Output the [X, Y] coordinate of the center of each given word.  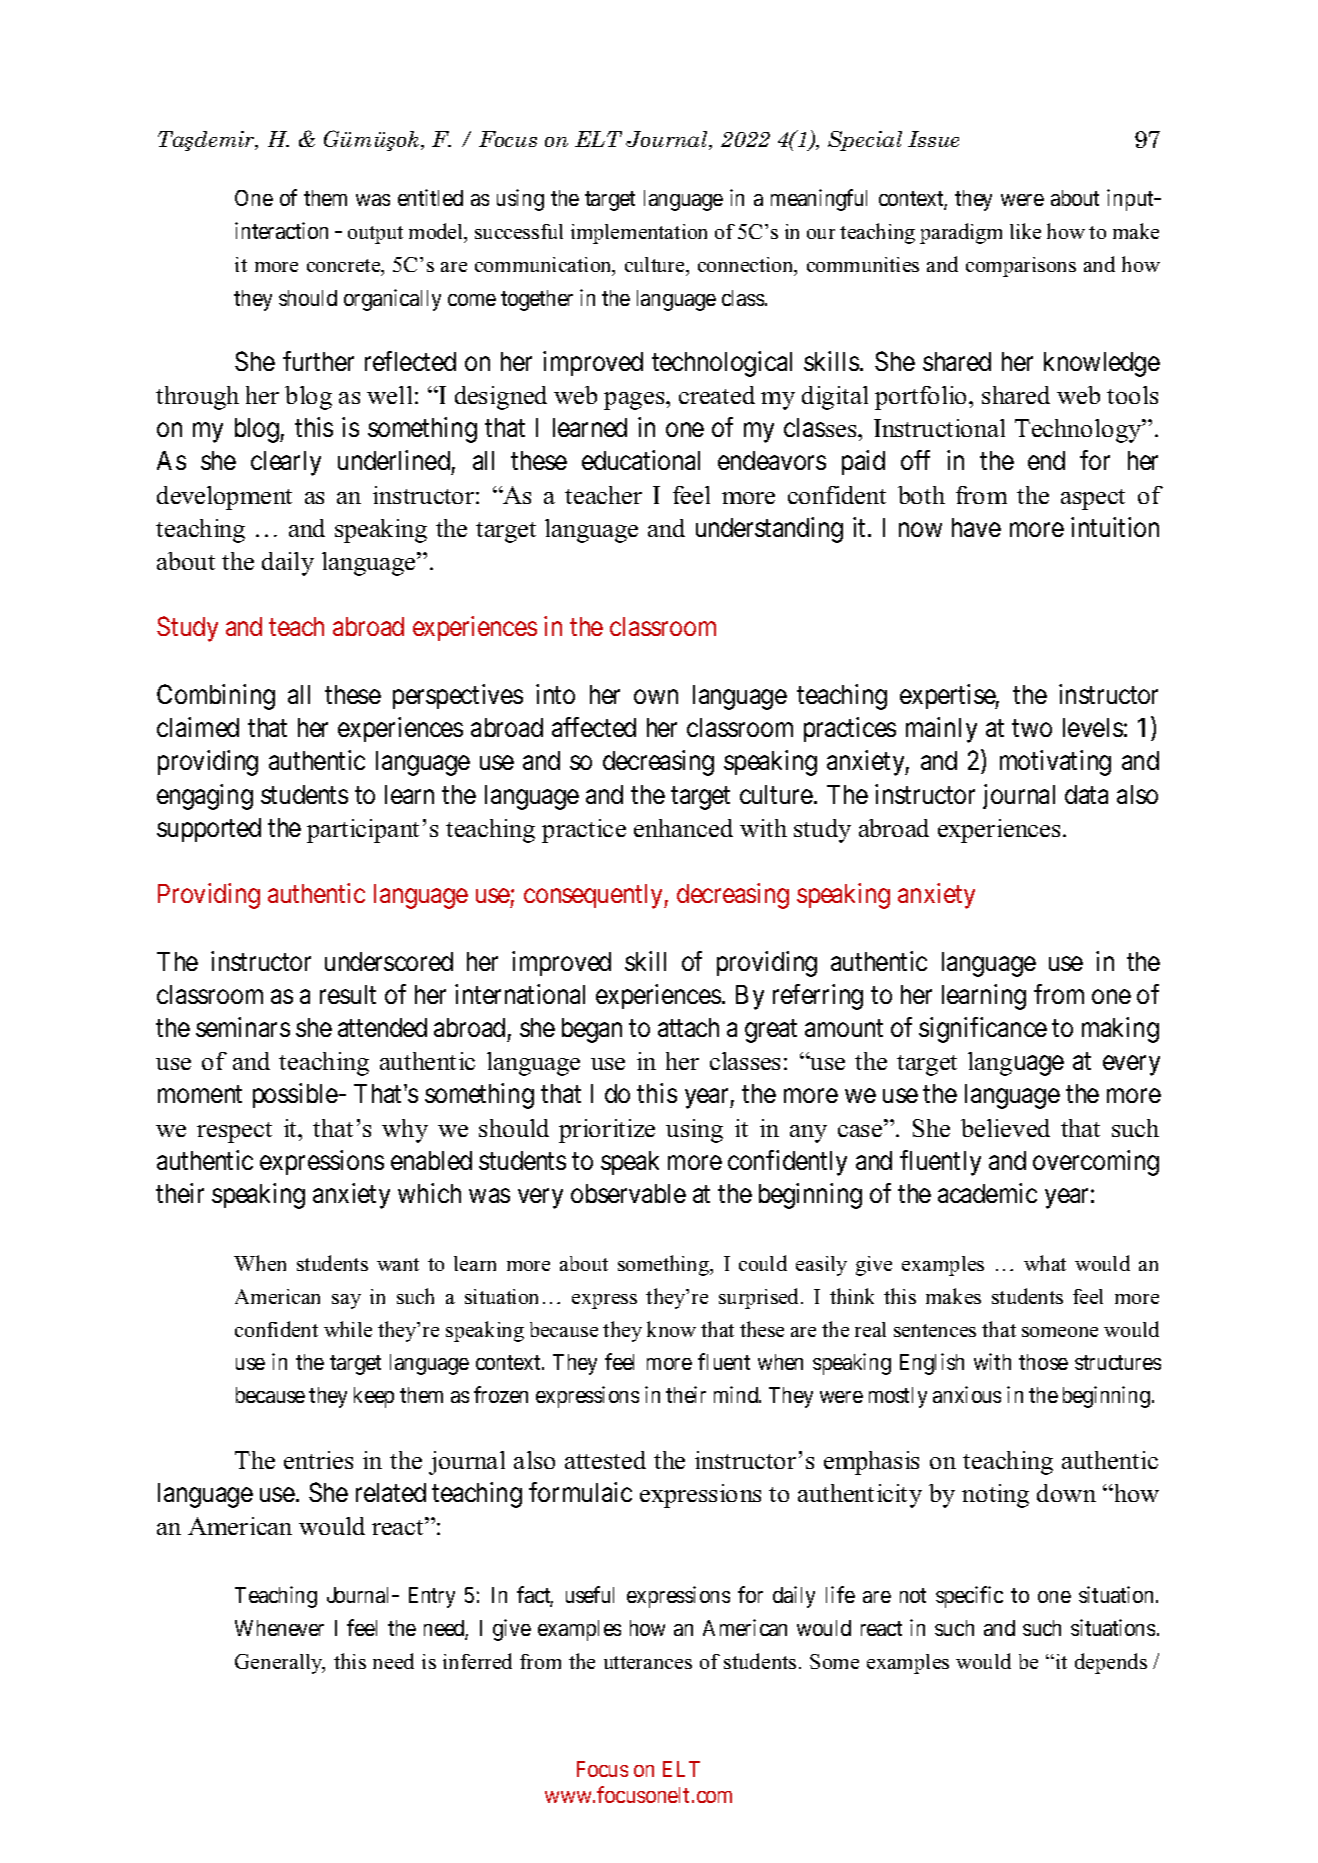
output [375, 235]
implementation [639, 234]
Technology [1079, 431]
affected [594, 727]
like [1025, 231]
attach [688, 1027]
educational [641, 460]
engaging [205, 797]
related [391, 1492]
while [348, 1329]
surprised [760, 1298]
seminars [243, 1027]
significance [983, 1030]
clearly [286, 463]
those [1043, 1362]
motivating [1055, 763]
